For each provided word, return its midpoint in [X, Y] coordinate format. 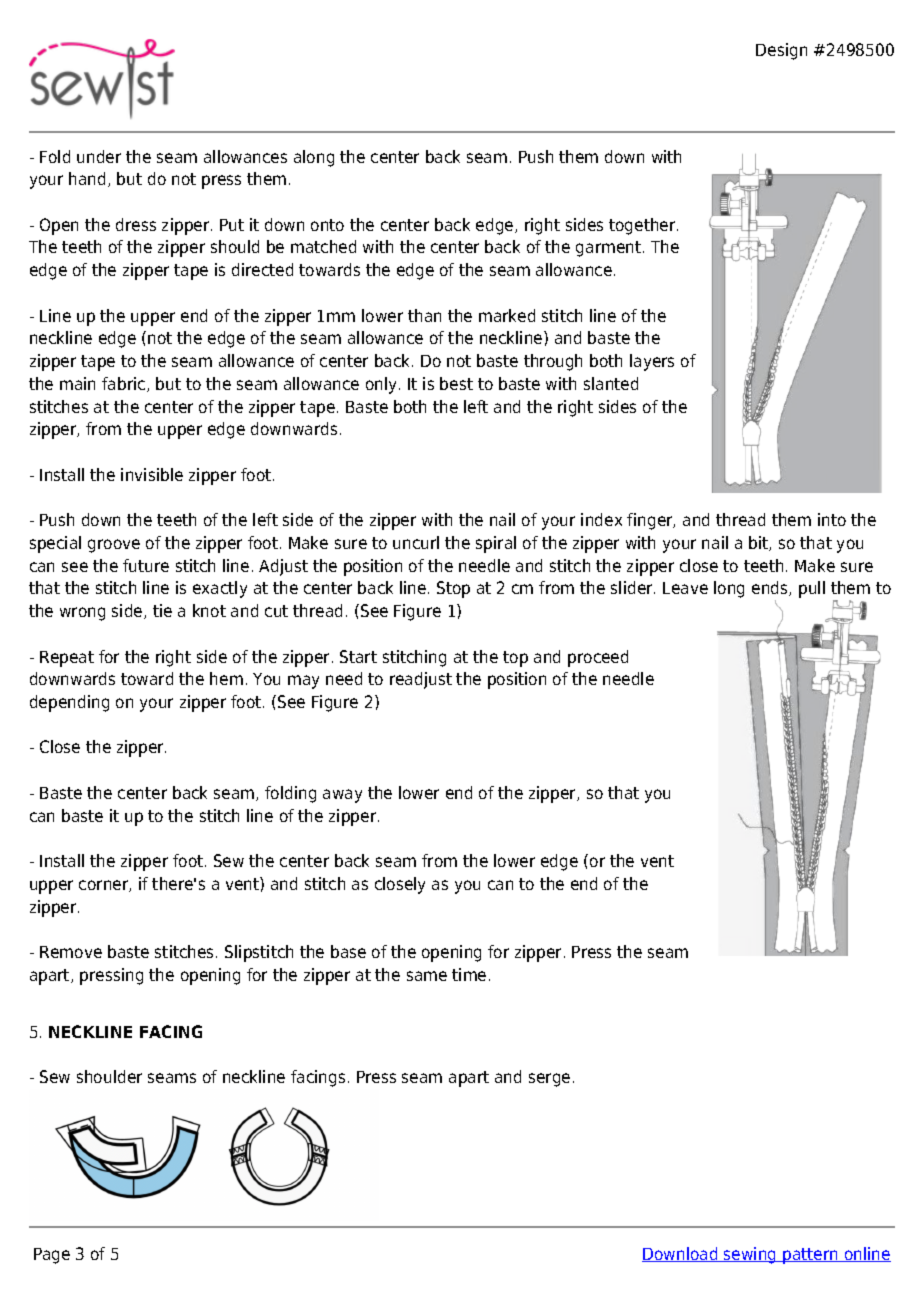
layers [652, 362]
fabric [125, 384]
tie [162, 610]
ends [771, 588]
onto [327, 225]
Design [781, 51]
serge [549, 1080]
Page [52, 1256]
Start [358, 656]
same [427, 976]
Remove [71, 952]
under [99, 156]
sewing [750, 1255]
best [456, 383]
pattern [810, 1256]
